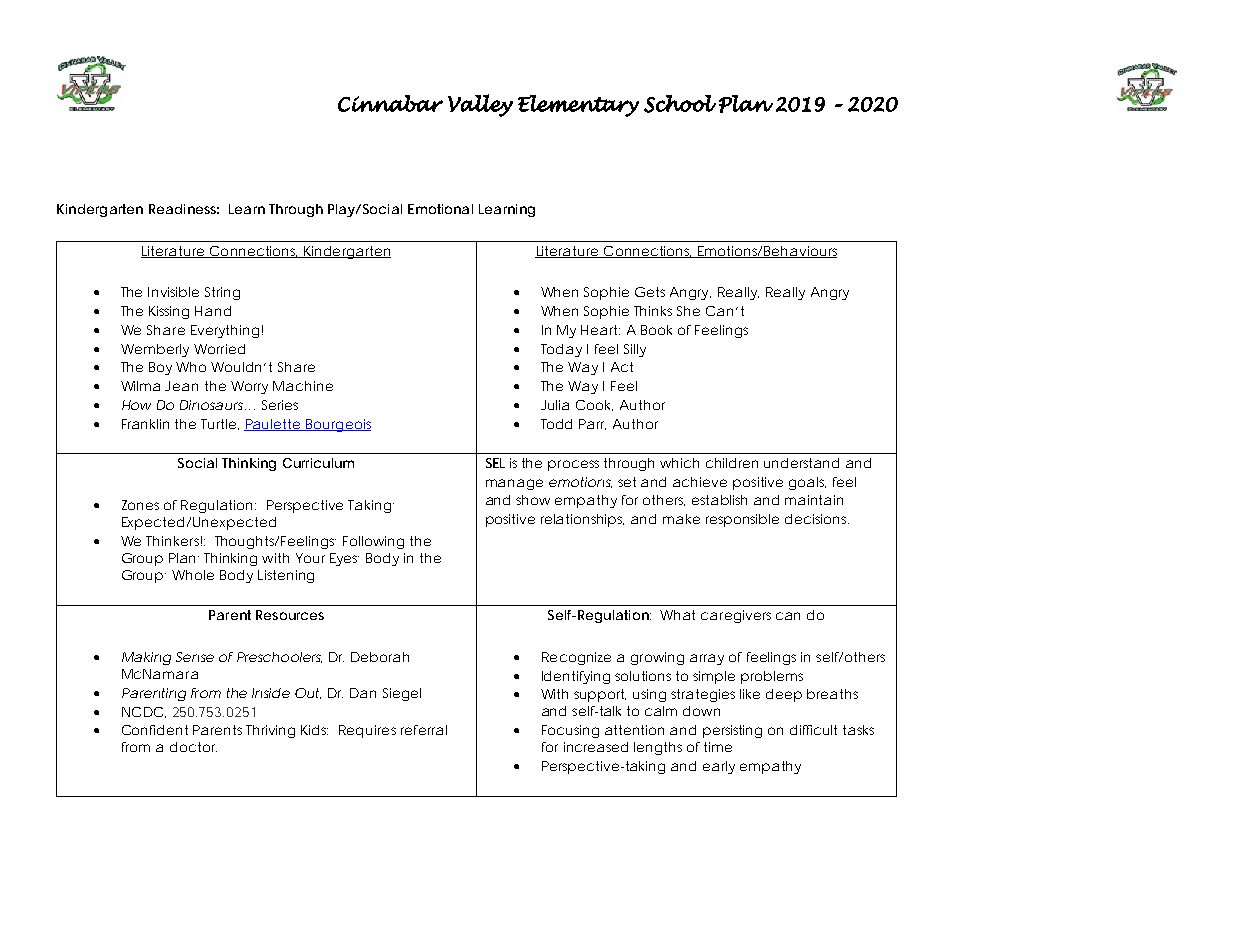 This image has width=1233, height=952. I want to click on Valley, so click(480, 105).
